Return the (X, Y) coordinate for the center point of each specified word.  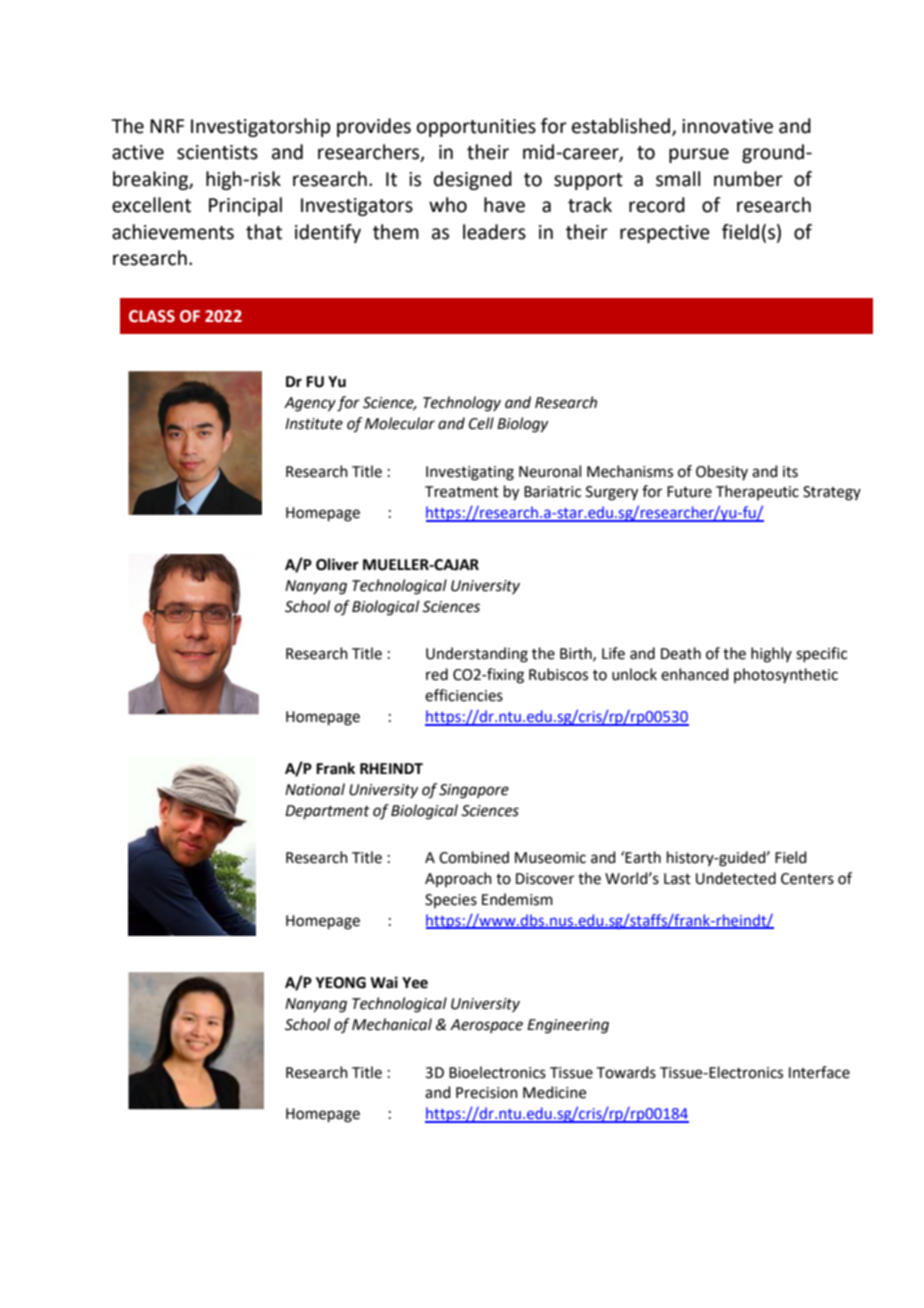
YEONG (341, 983)
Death (681, 653)
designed (473, 180)
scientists (217, 152)
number (748, 179)
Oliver (337, 564)
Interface (819, 1072)
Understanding (477, 655)
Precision (487, 1093)
